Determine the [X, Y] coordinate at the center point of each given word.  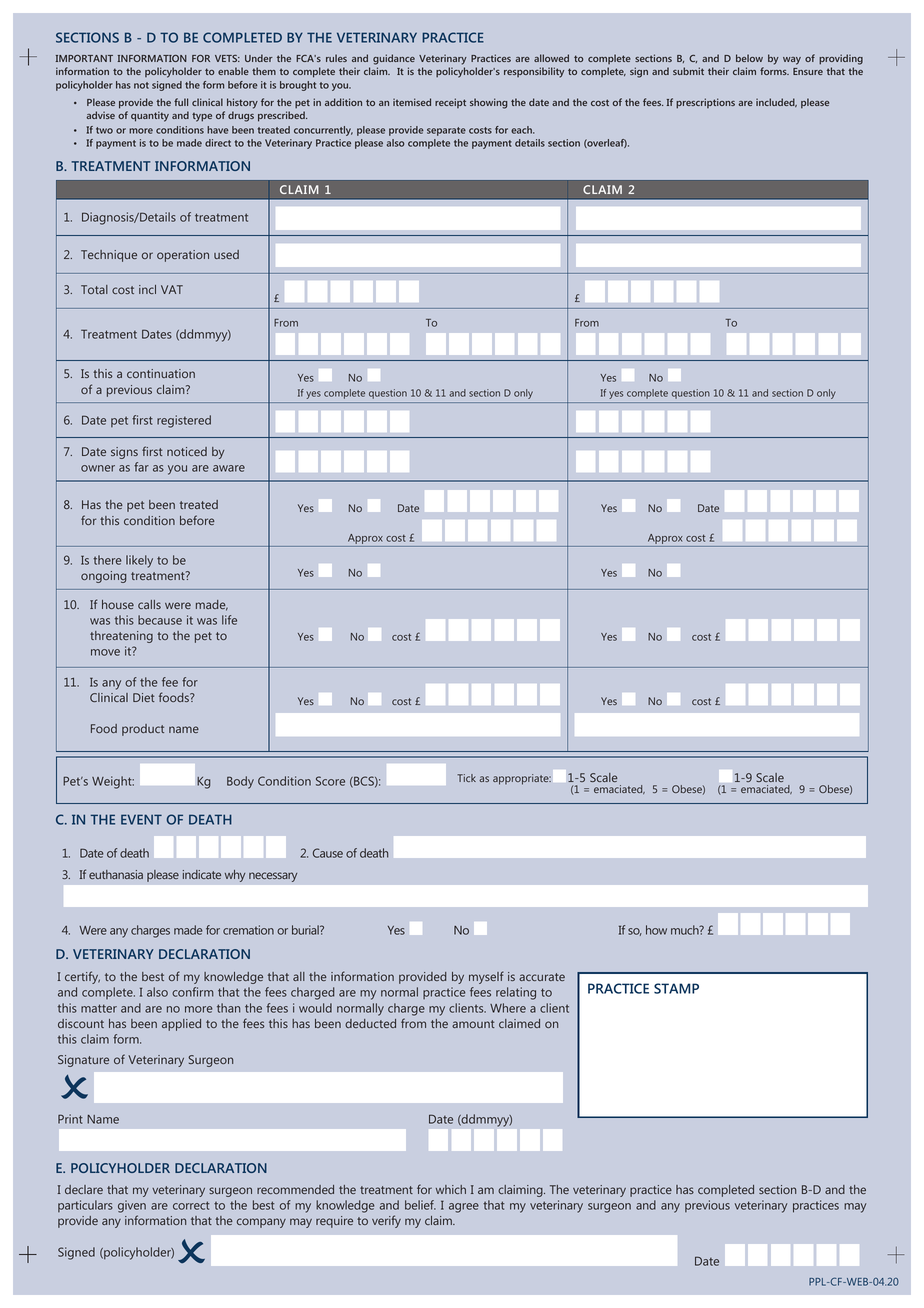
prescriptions [705, 103]
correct [191, 1205]
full [181, 102]
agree [464, 1208]
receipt [450, 103]
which [451, 1189]
